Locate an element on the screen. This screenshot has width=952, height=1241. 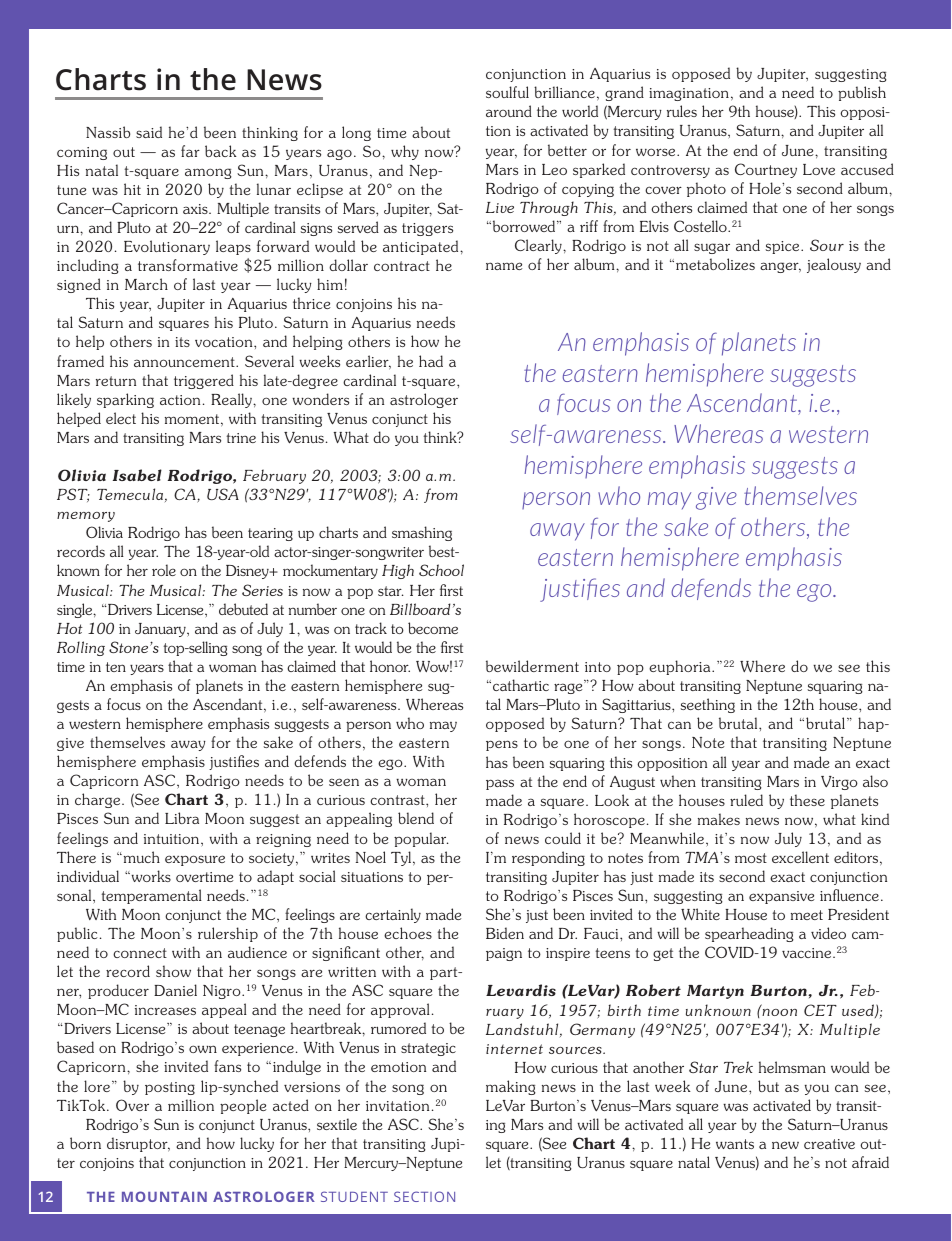
disruptor is located at coordinates (138, 1144).
